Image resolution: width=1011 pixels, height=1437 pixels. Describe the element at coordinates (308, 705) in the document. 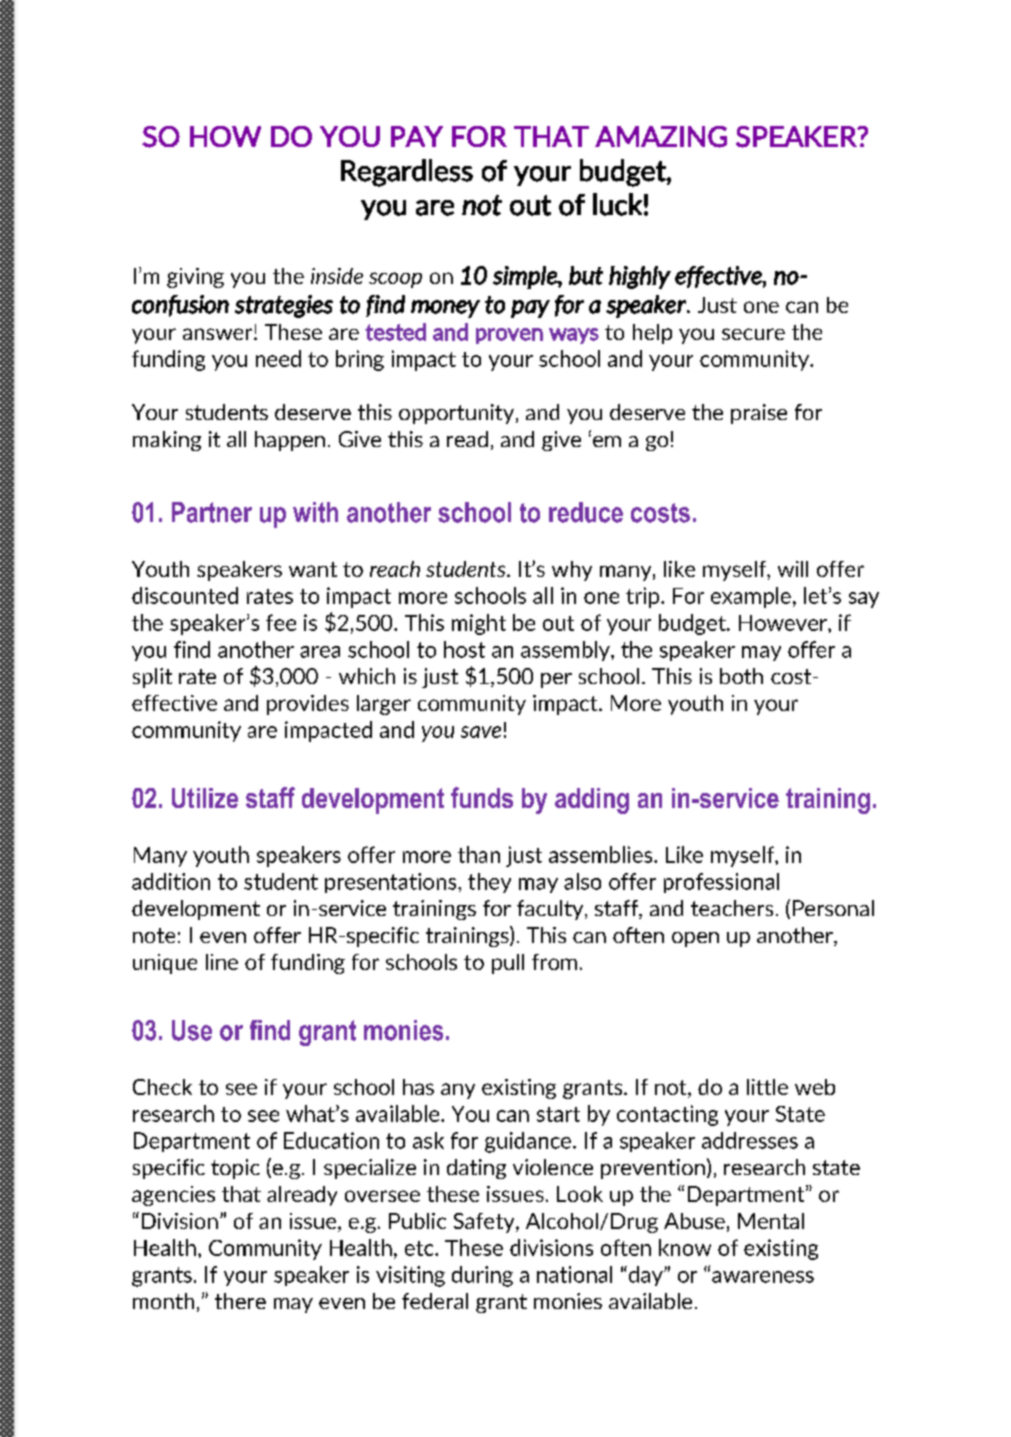

I see `provides` at that location.
